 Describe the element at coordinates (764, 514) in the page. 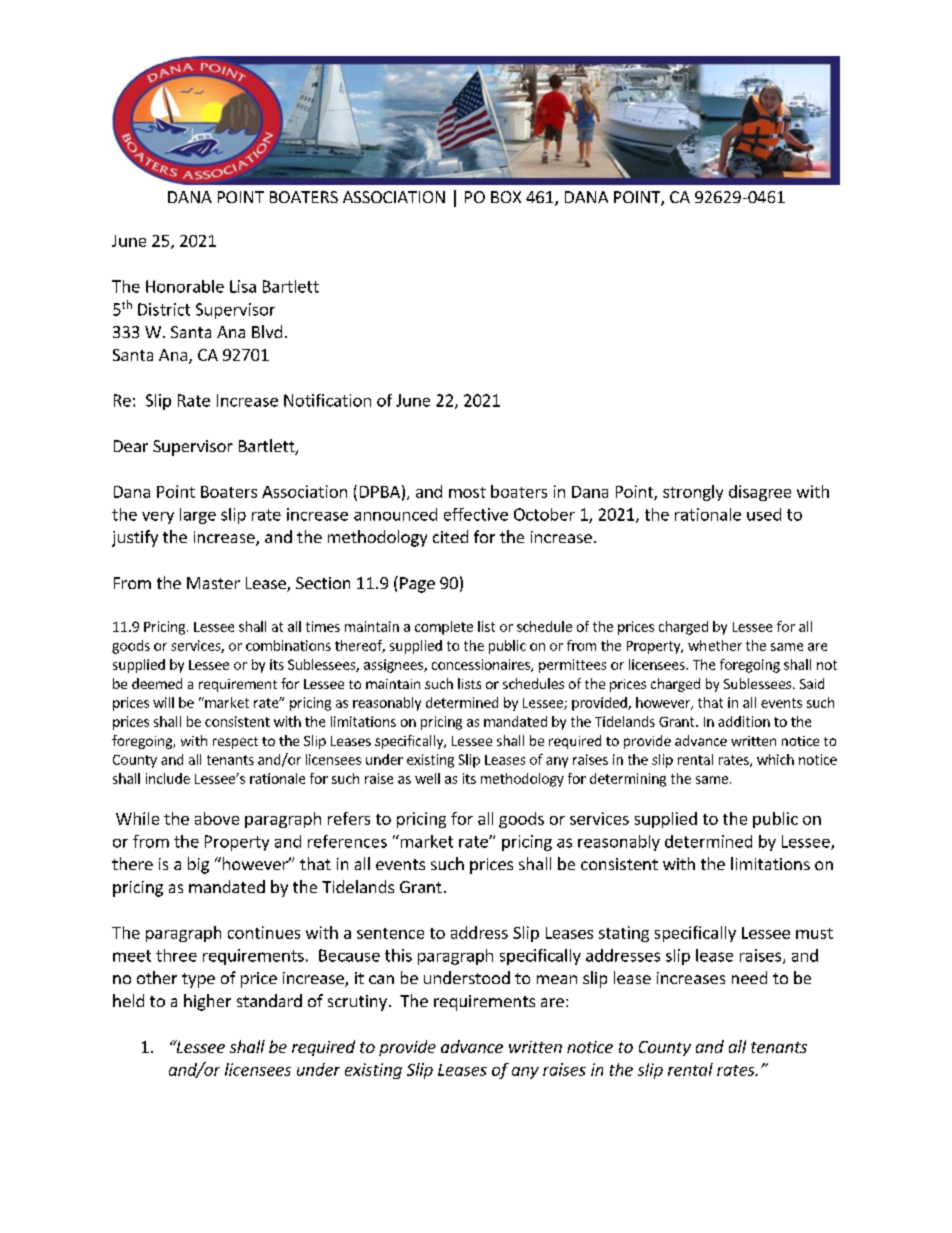

I see `used` at that location.
